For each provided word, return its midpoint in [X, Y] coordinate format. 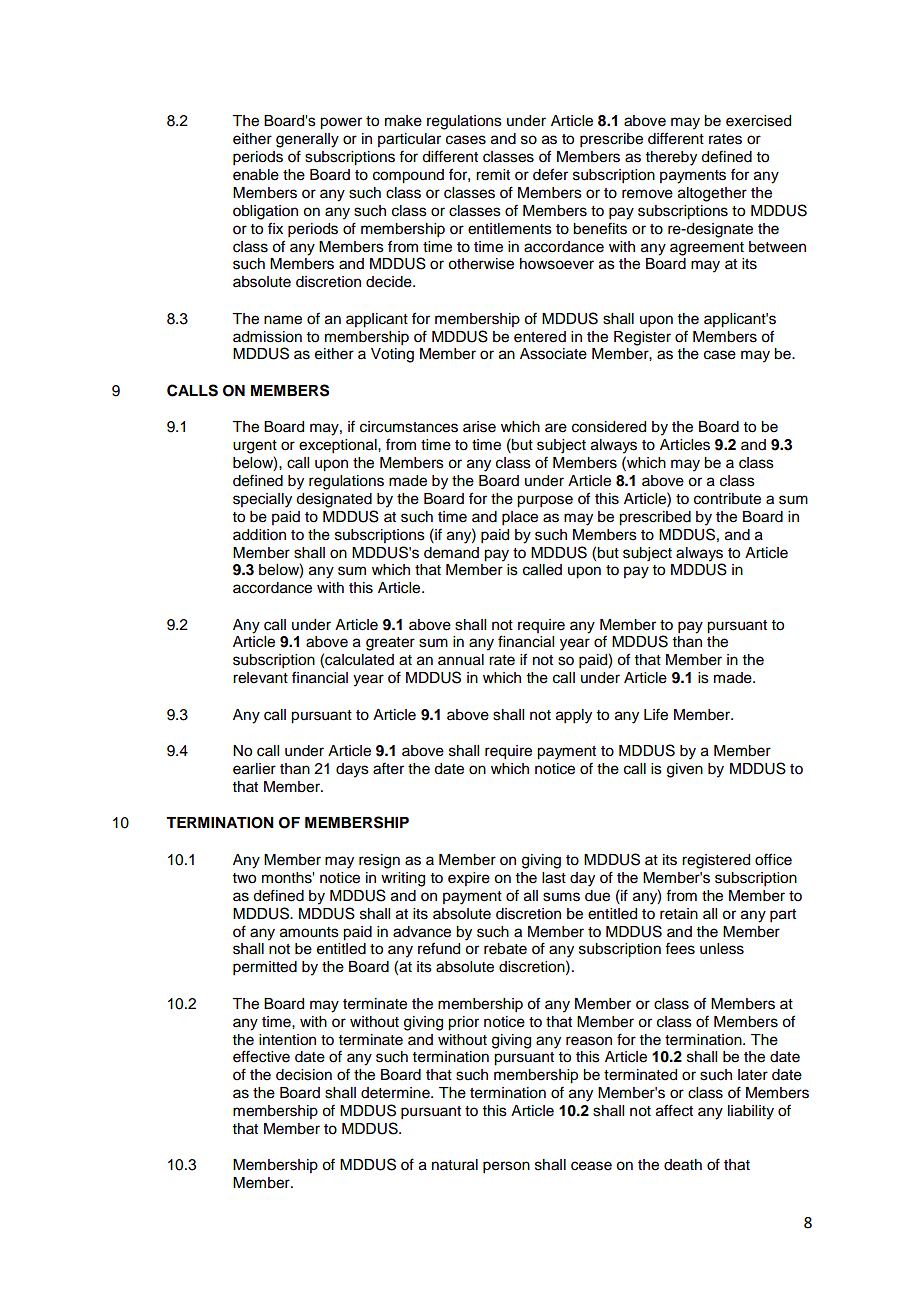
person [506, 1167]
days [352, 770]
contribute [727, 499]
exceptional [339, 446]
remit [493, 175]
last [554, 878]
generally [307, 140]
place [520, 518]
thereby [671, 158]
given [685, 770]
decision [304, 1075]
